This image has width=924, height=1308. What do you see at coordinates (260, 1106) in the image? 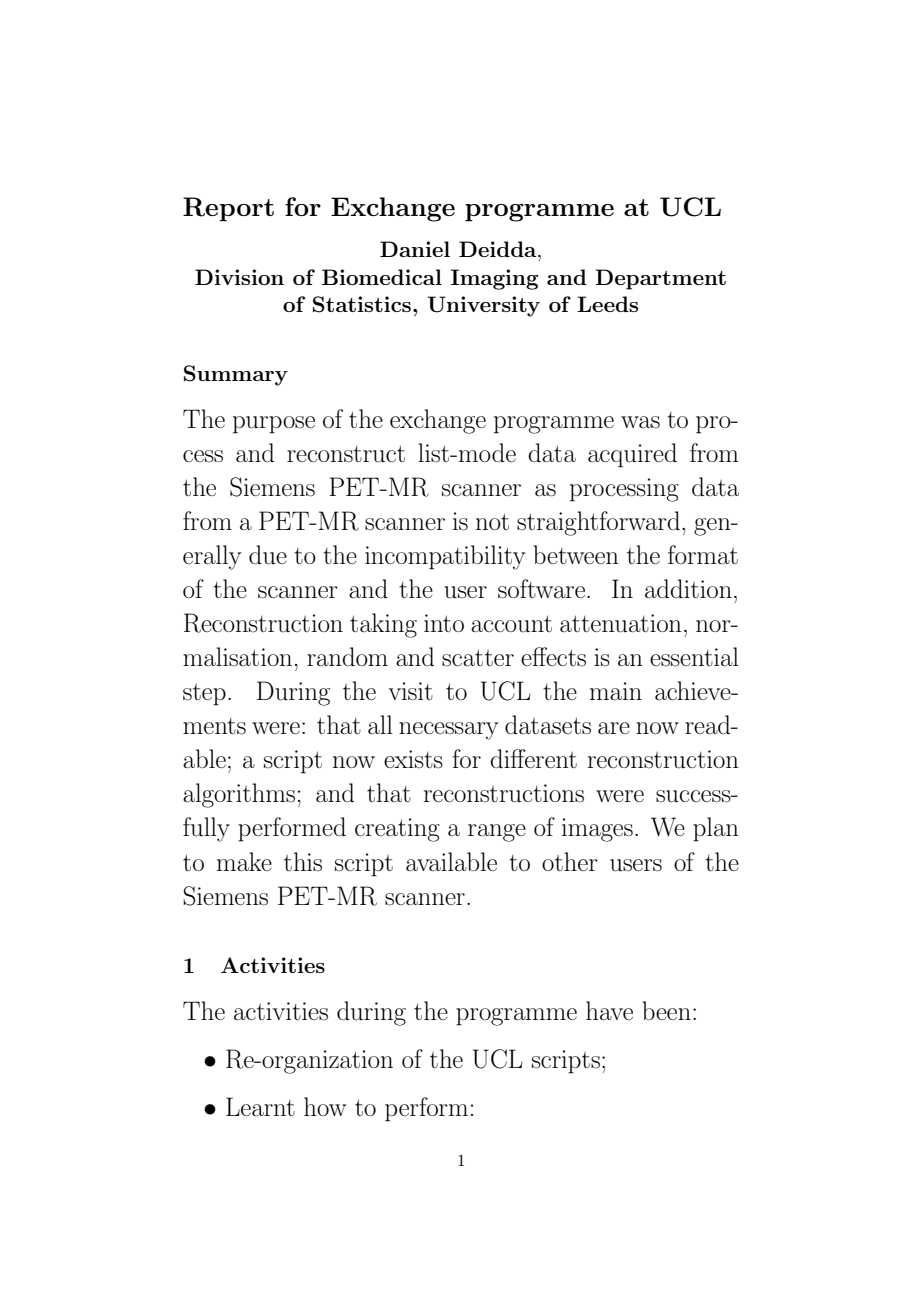
I see `Learnt` at bounding box center [260, 1106].
